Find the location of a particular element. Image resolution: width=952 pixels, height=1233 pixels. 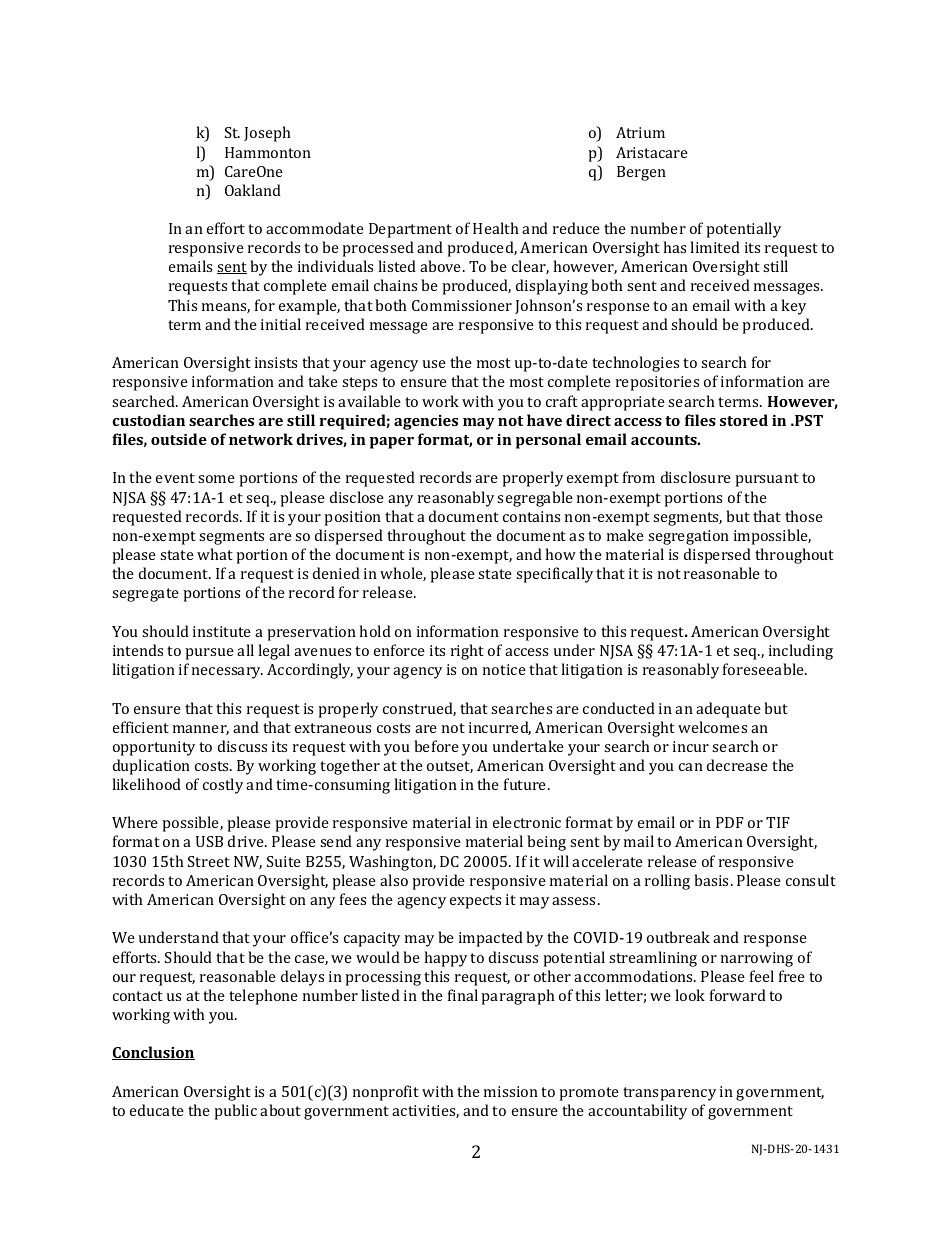

public is located at coordinates (235, 1112).
